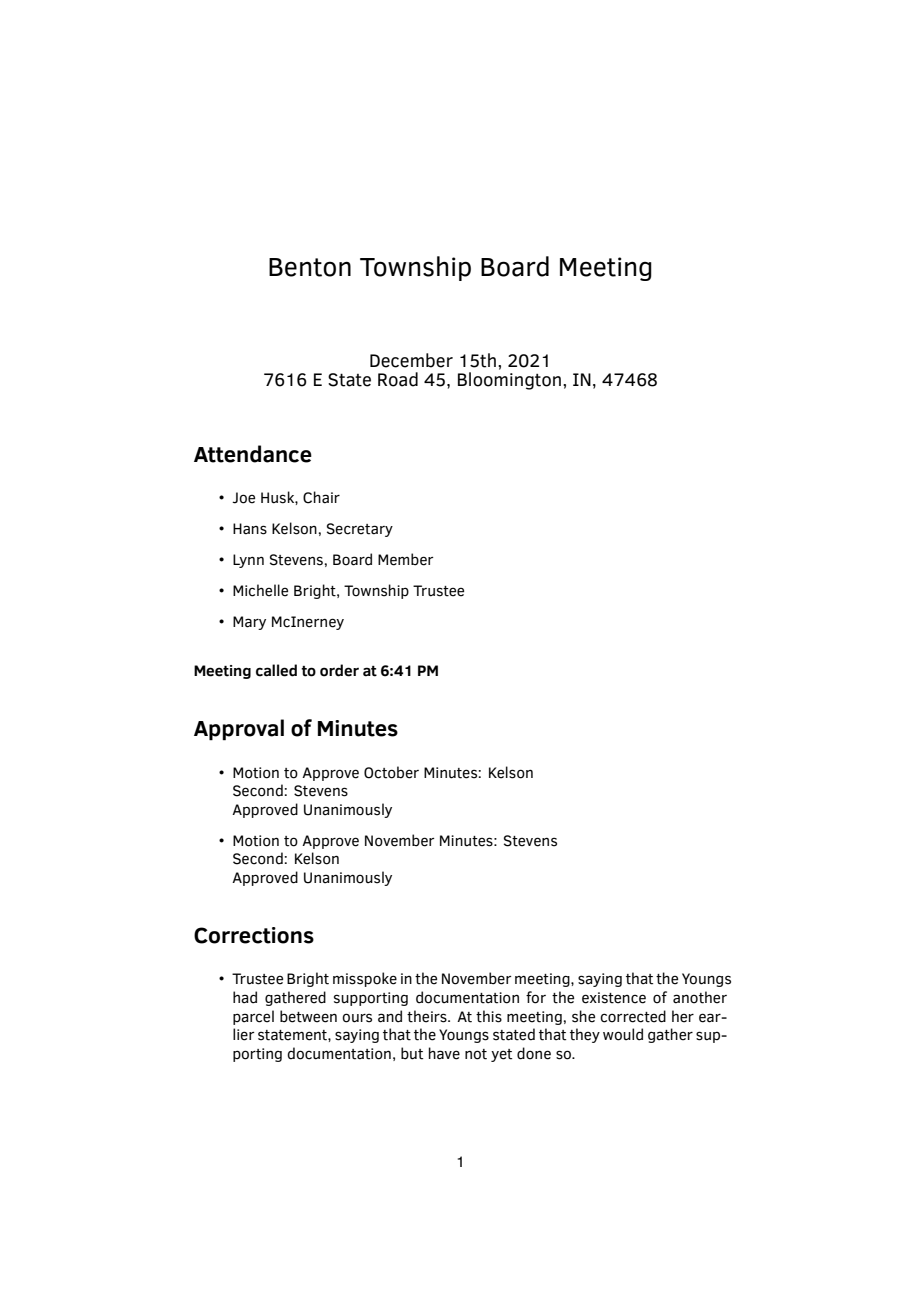  I want to click on another, so click(700, 997).
